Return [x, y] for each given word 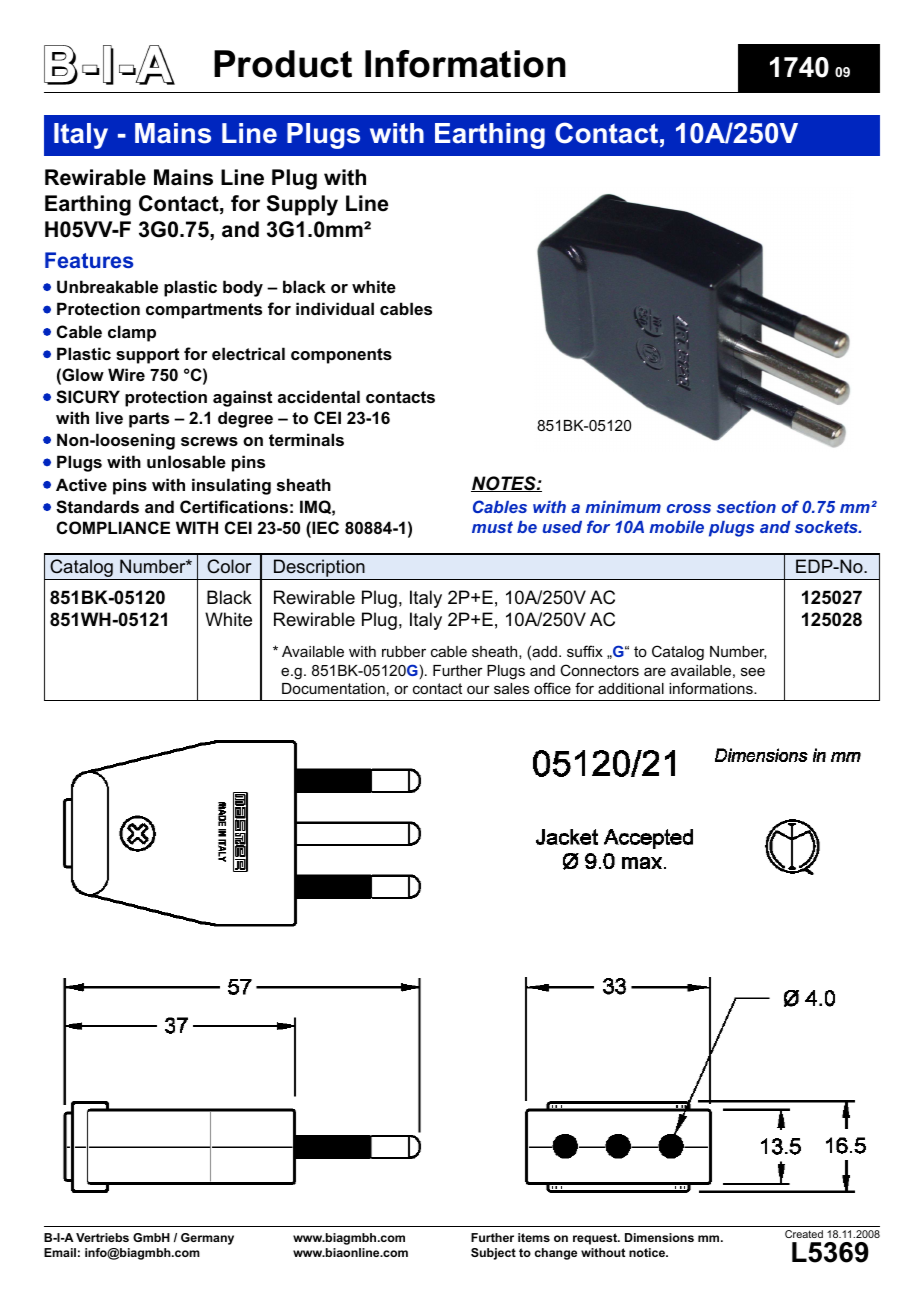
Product [283, 64]
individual [335, 308]
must [492, 527]
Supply [302, 205]
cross [689, 508]
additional [631, 688]
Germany [207, 1239]
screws [209, 441]
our [478, 690]
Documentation [333, 688]
